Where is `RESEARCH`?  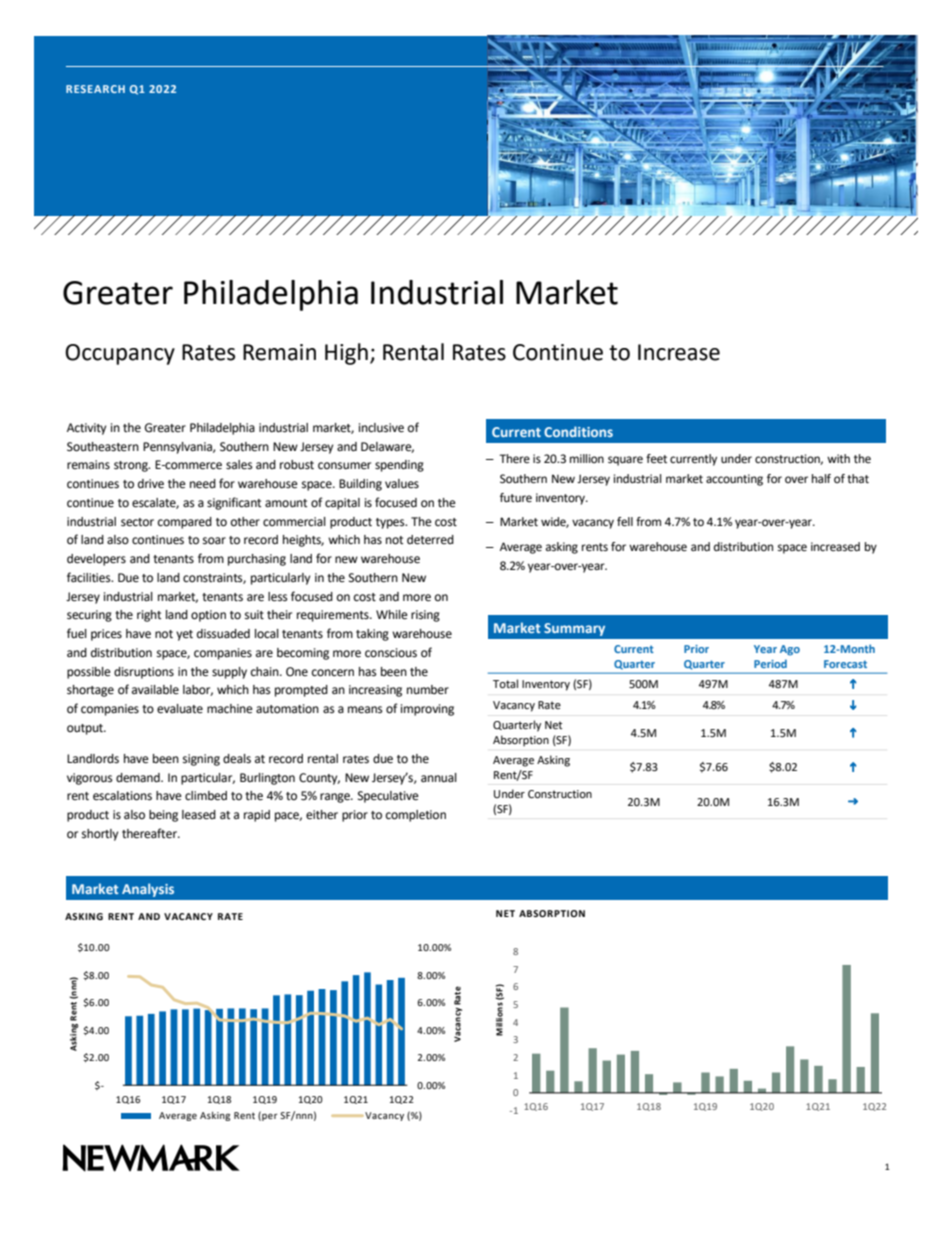 RESEARCH is located at coordinates (95, 89).
